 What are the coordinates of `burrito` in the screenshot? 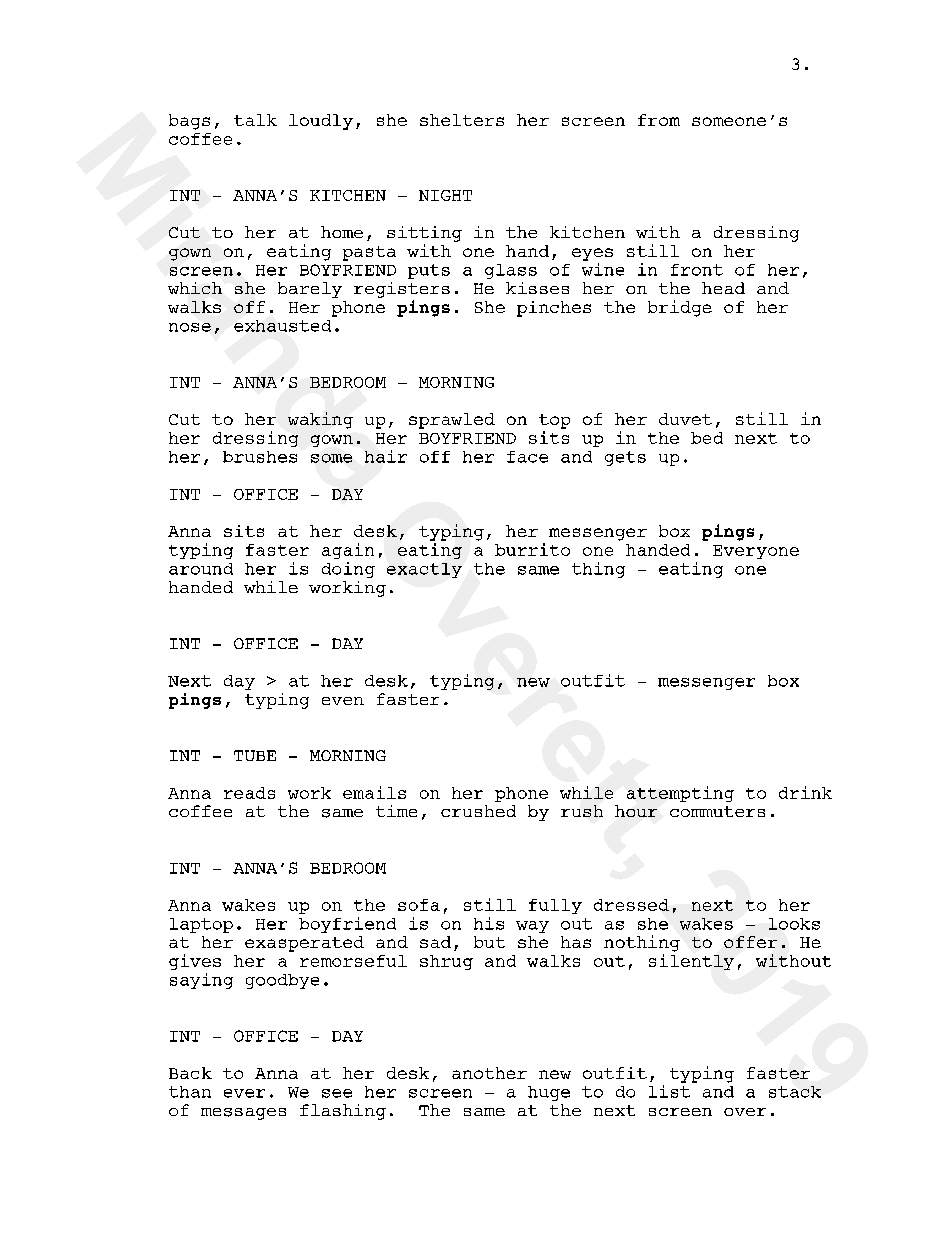 It's located at (532, 549).
